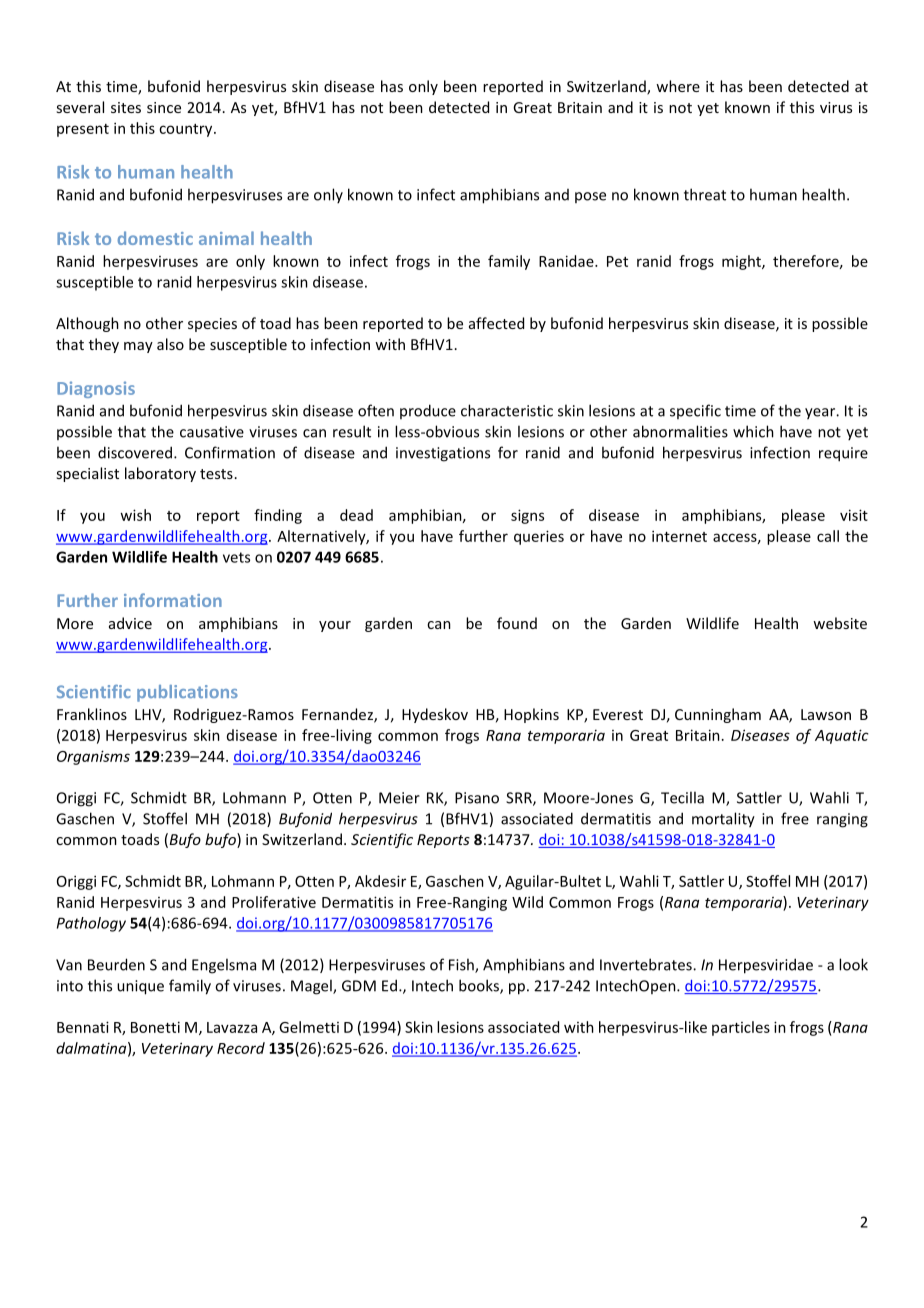  I want to click on where, so click(678, 86).
